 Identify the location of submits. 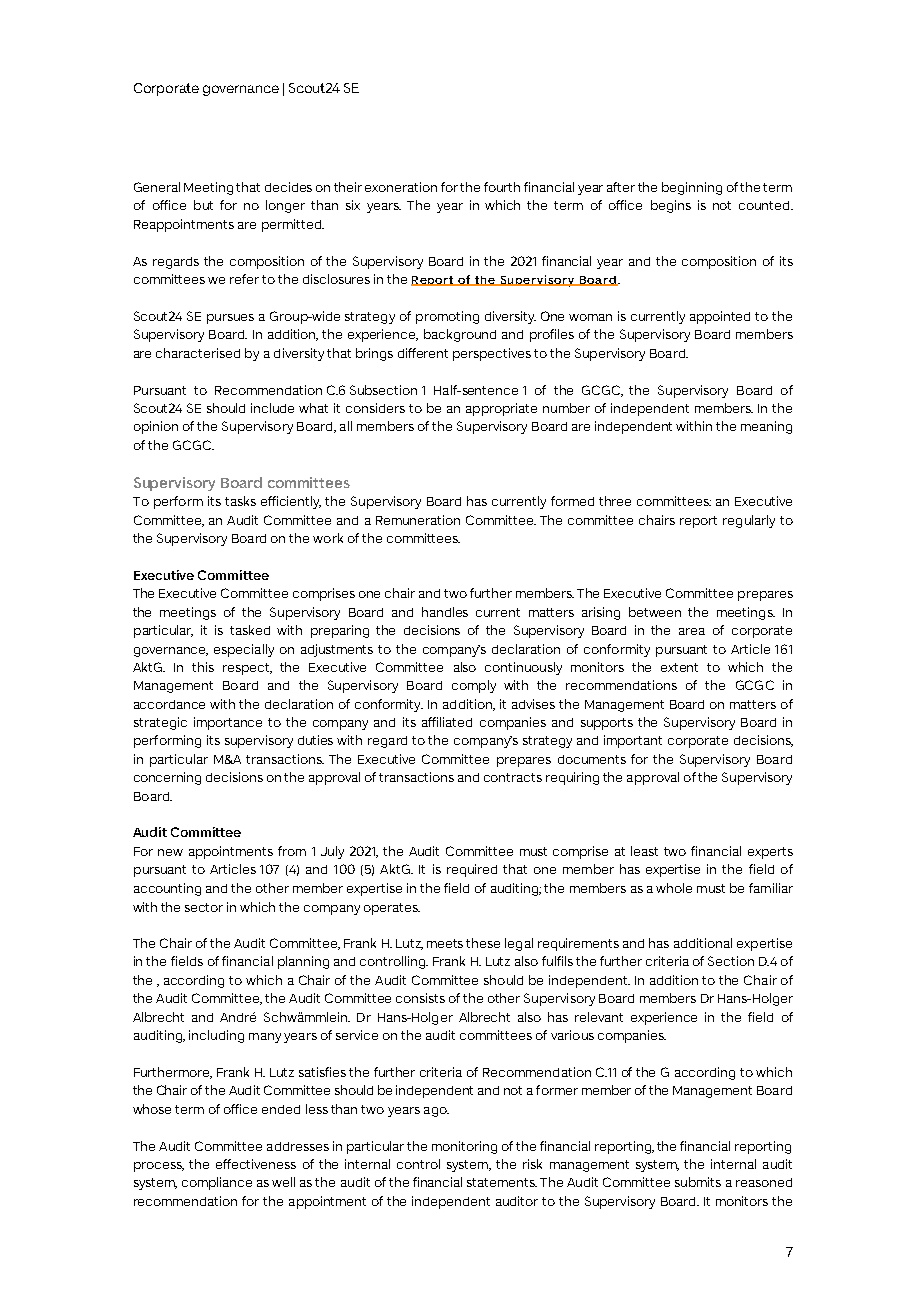
(698, 1182).
